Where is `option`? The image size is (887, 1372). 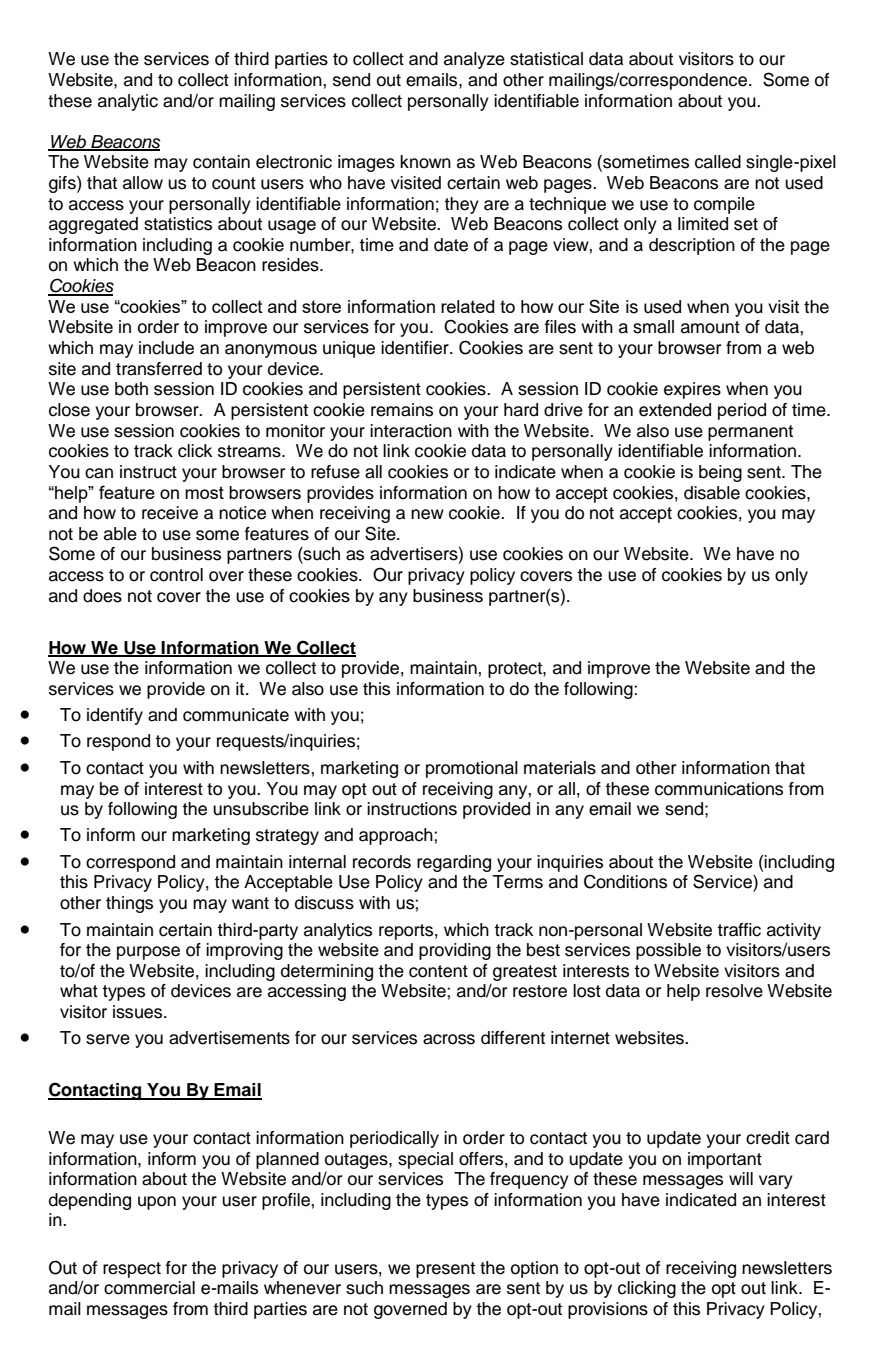 option is located at coordinates (534, 1269).
